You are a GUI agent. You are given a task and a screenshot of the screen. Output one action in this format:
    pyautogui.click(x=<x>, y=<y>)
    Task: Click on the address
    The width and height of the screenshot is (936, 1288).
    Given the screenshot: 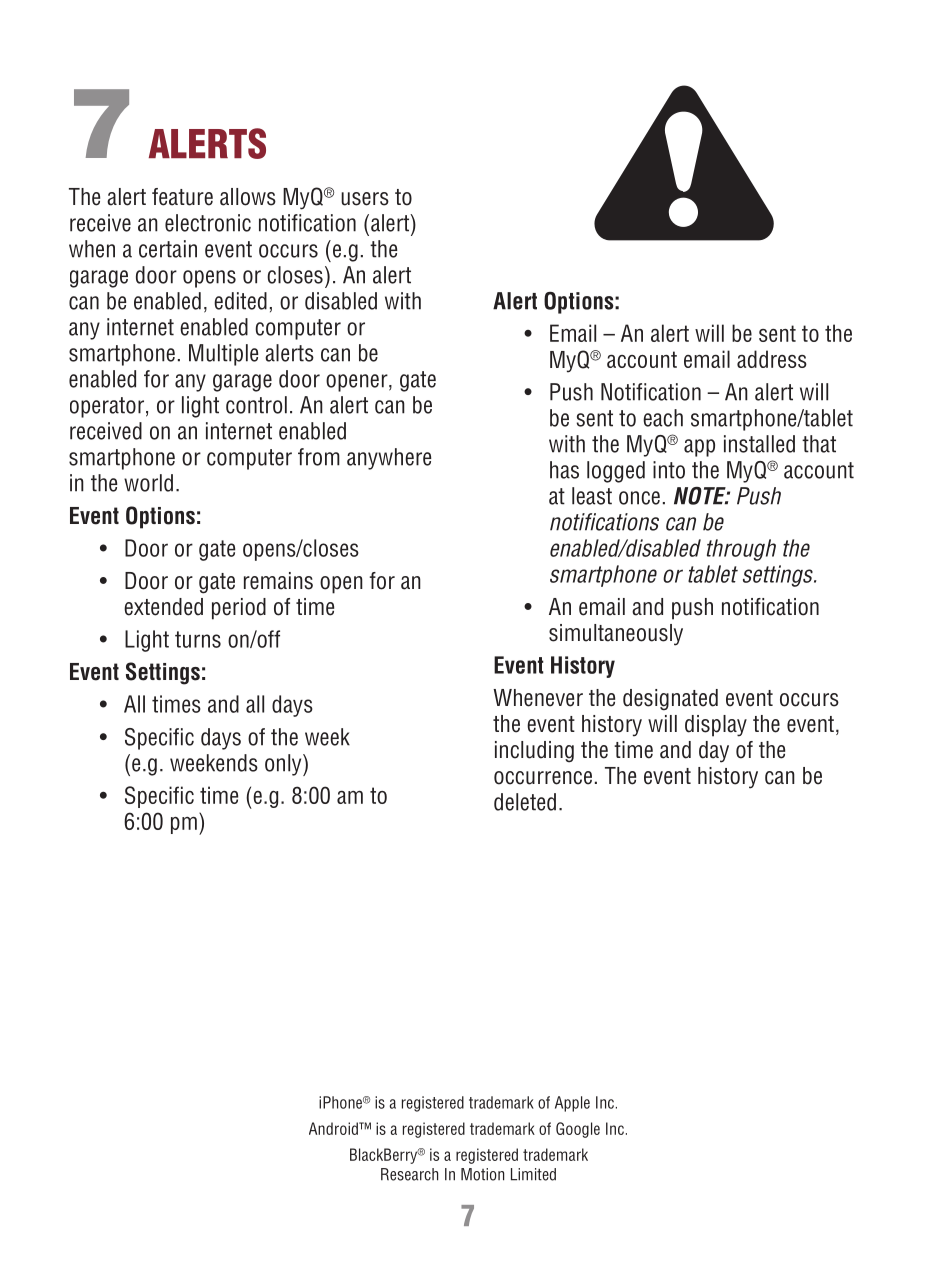 What is the action you would take?
    pyautogui.click(x=772, y=359)
